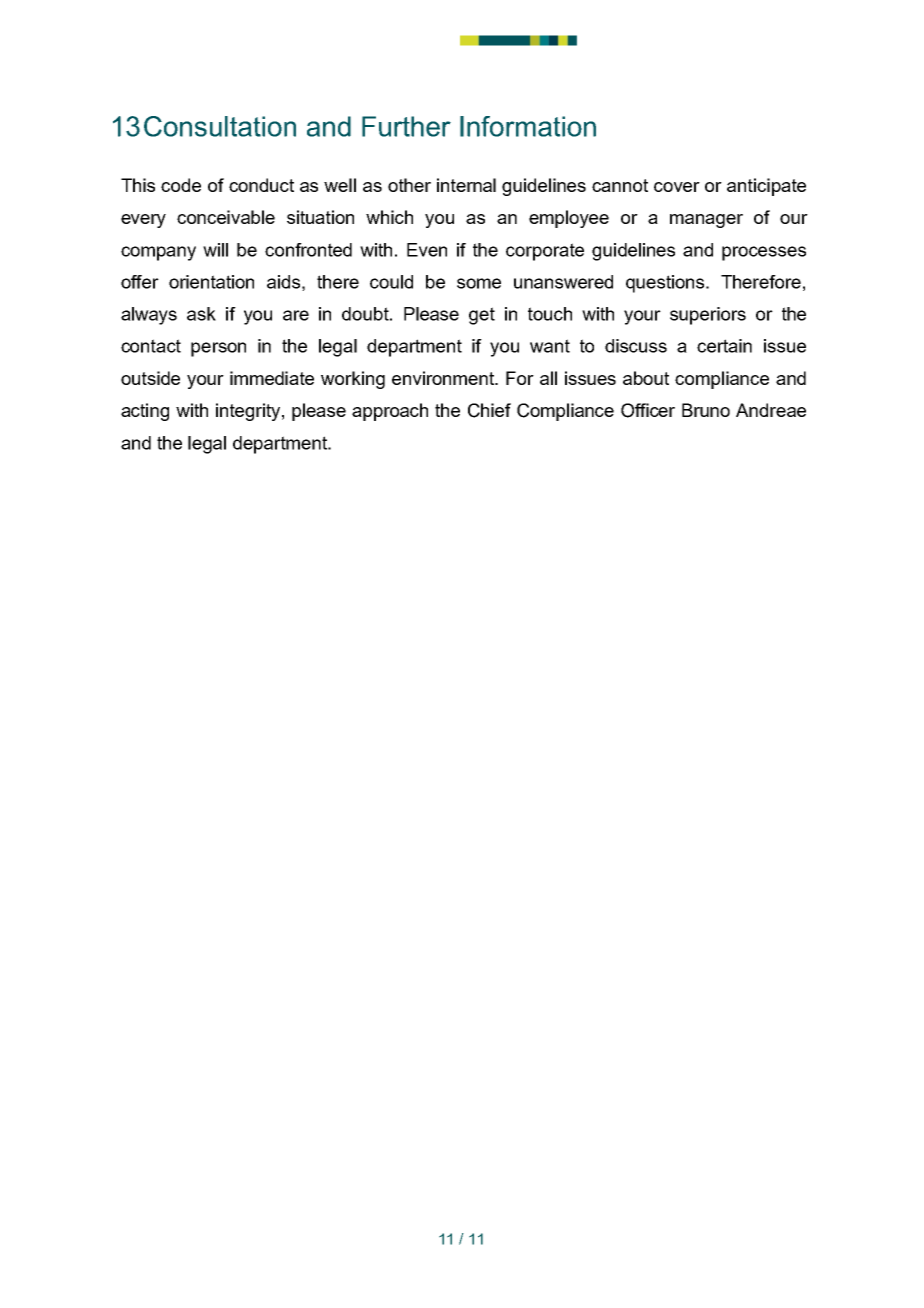  Describe the element at coordinates (666, 284) in the page. I see `questions` at that location.
